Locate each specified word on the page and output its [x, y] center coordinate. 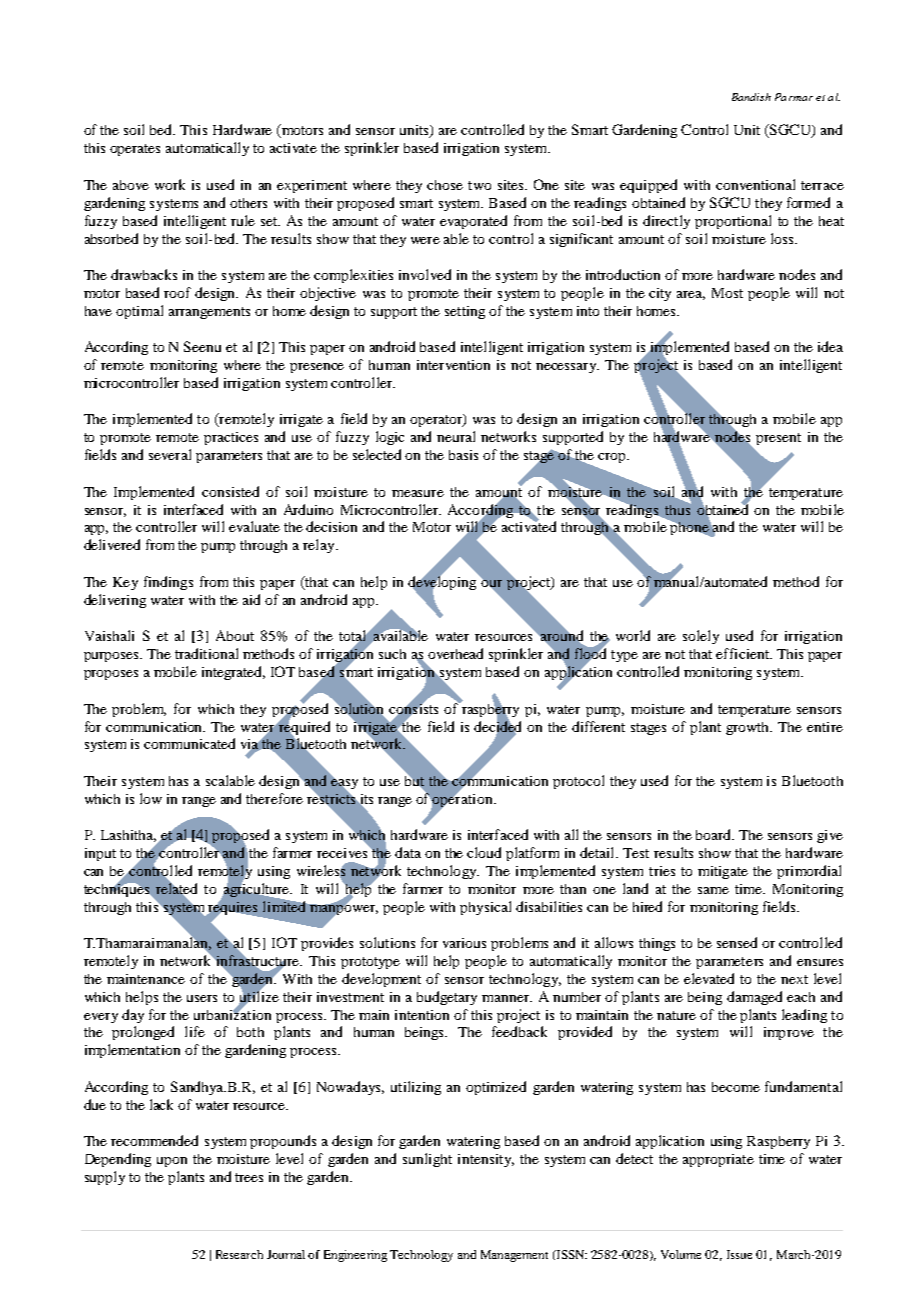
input [100, 854]
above [131, 185]
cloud [484, 852]
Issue [739, 1254]
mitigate [723, 872]
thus [678, 508]
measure [418, 493]
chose [445, 185]
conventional [755, 184]
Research [239, 1254]
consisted [230, 491]
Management [514, 1256]
